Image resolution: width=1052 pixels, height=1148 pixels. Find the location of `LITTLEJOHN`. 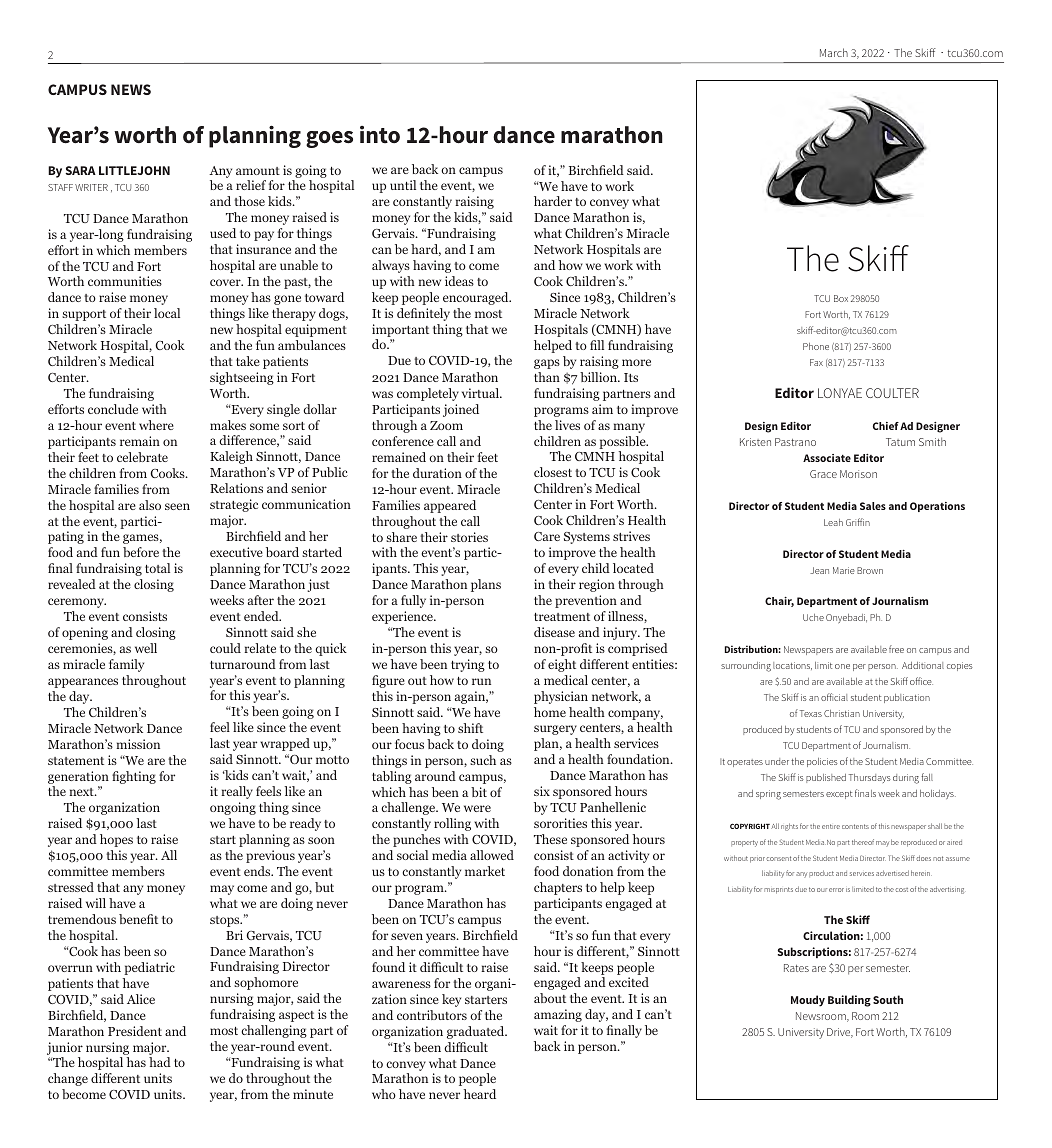

LITTLEJOHN is located at coordinates (134, 170).
